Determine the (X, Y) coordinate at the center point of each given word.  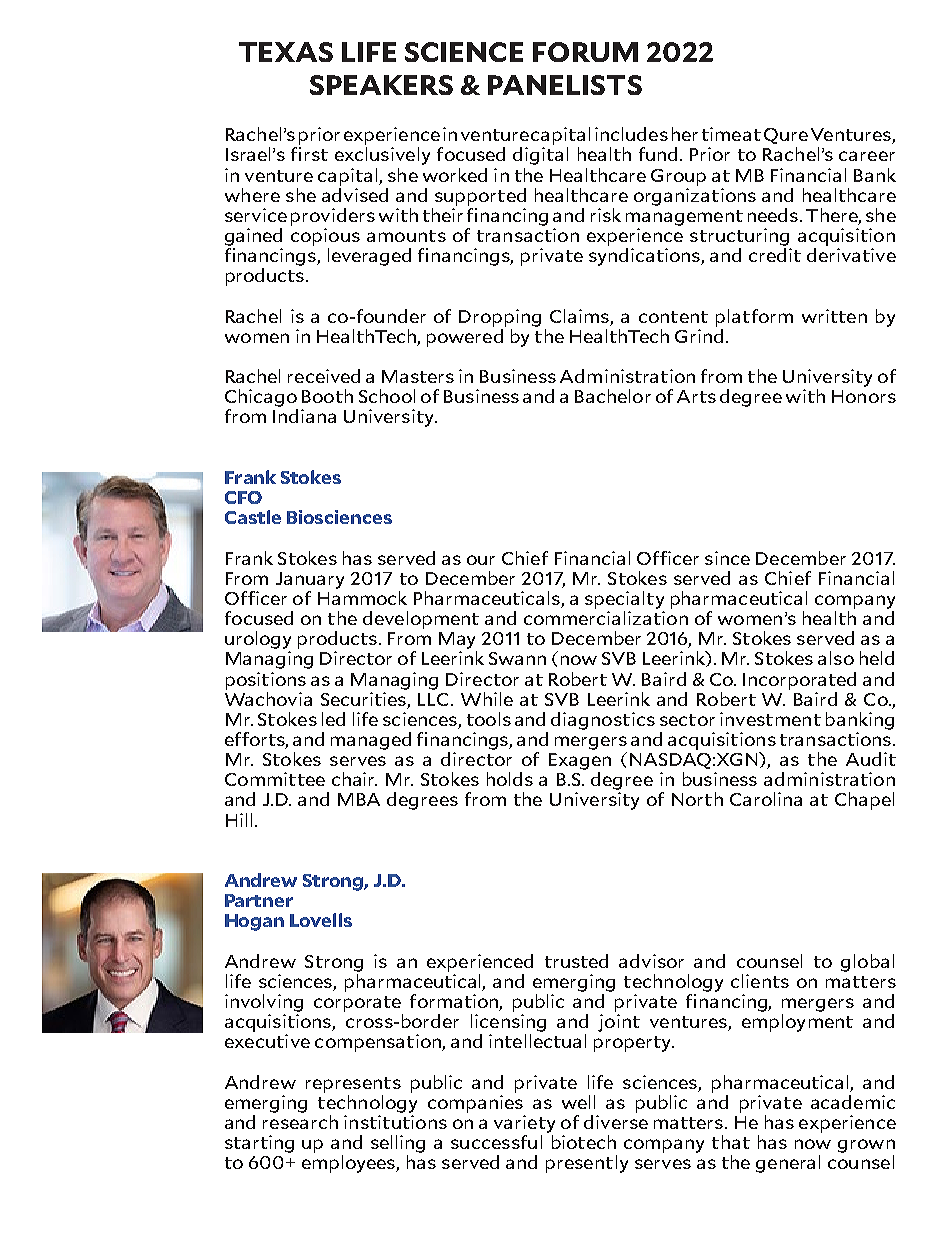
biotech (584, 1142)
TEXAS (286, 52)
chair (354, 779)
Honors (864, 396)
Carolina (766, 799)
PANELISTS (565, 85)
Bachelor (613, 396)
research (300, 1120)
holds (510, 779)
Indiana (304, 416)
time (721, 134)
